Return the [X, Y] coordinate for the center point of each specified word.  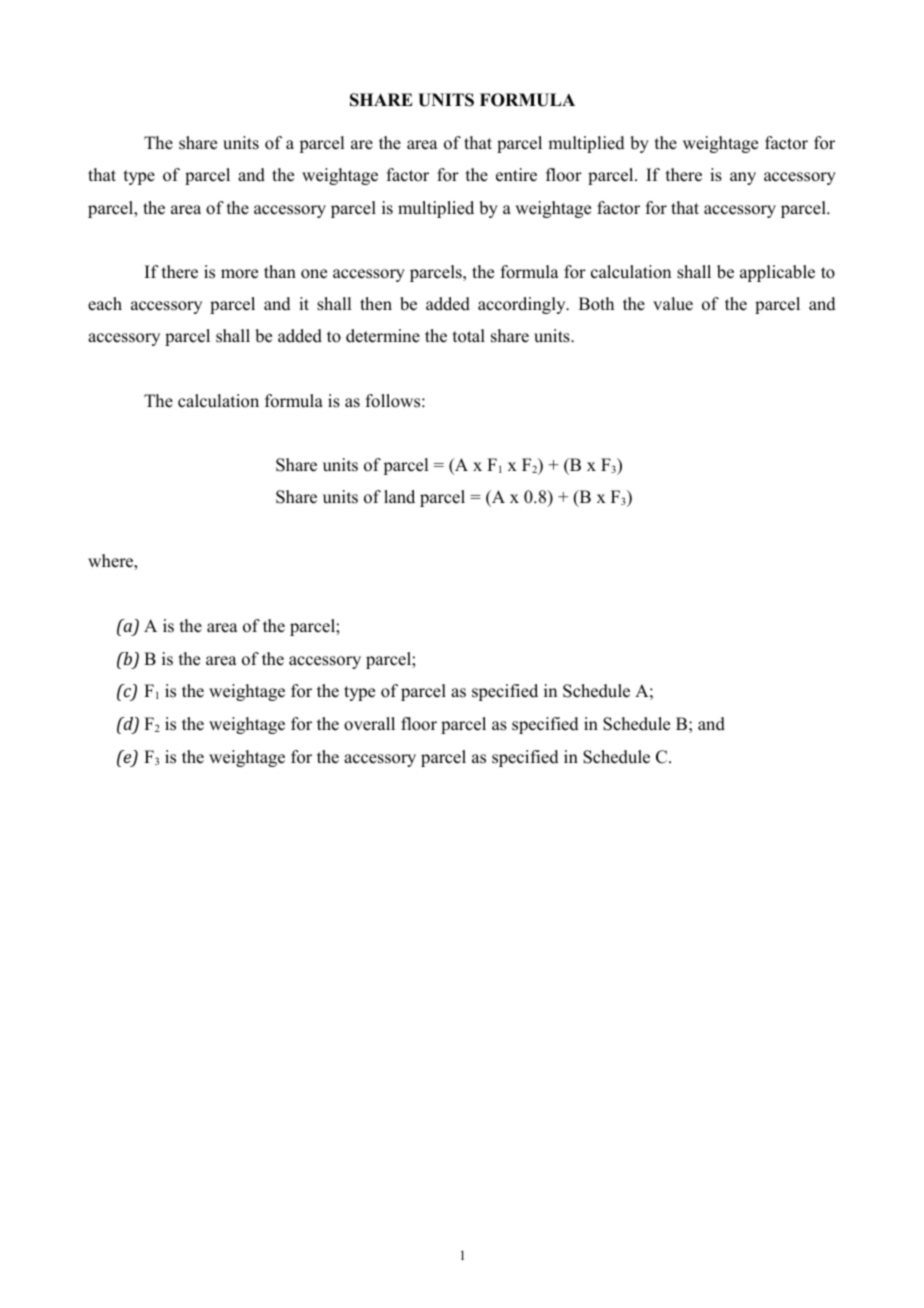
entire [516, 175]
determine [383, 336]
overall [369, 724]
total [469, 336]
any [743, 178]
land [399, 497]
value [673, 304]
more [239, 274]
